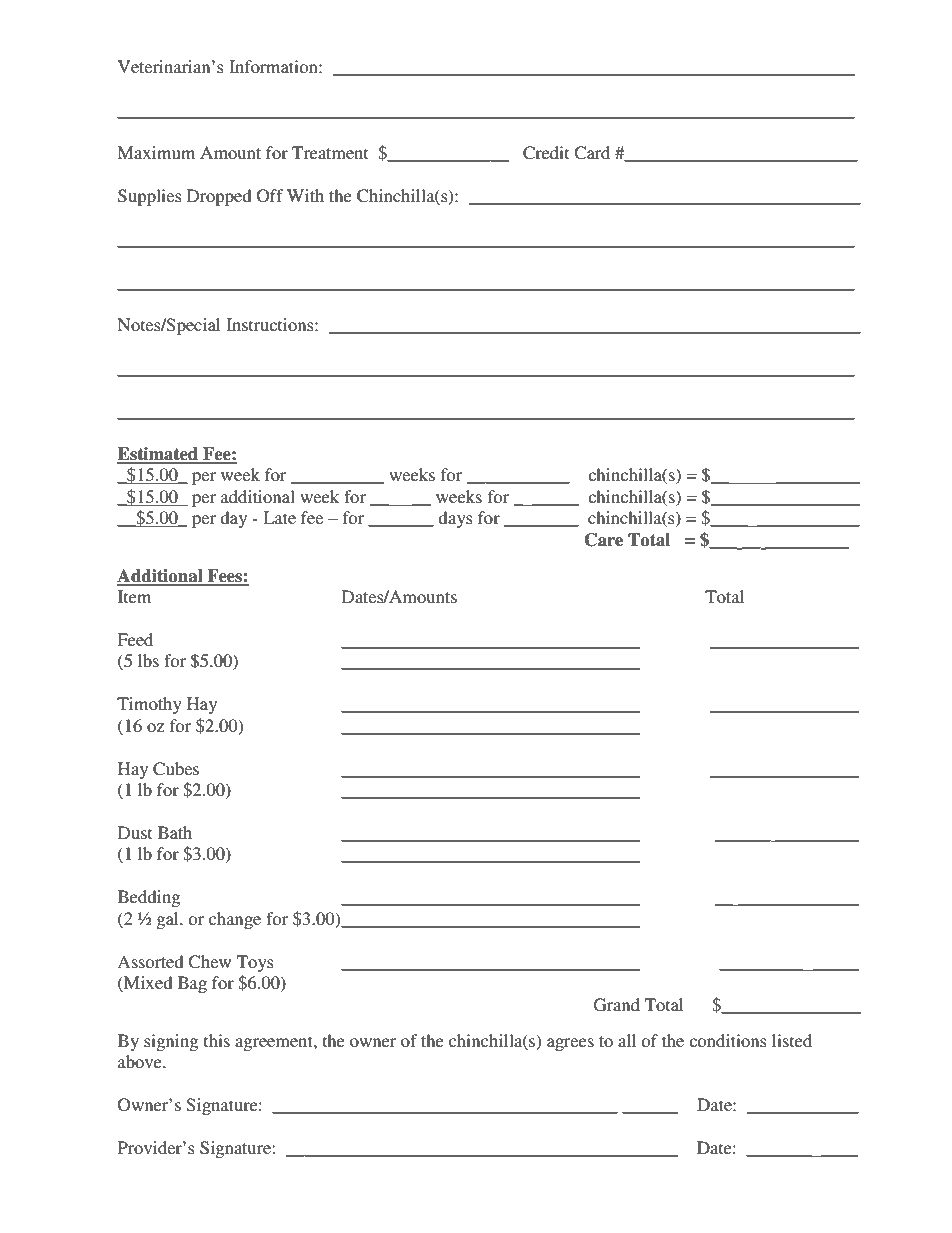  I want to click on Card, so click(592, 153).
